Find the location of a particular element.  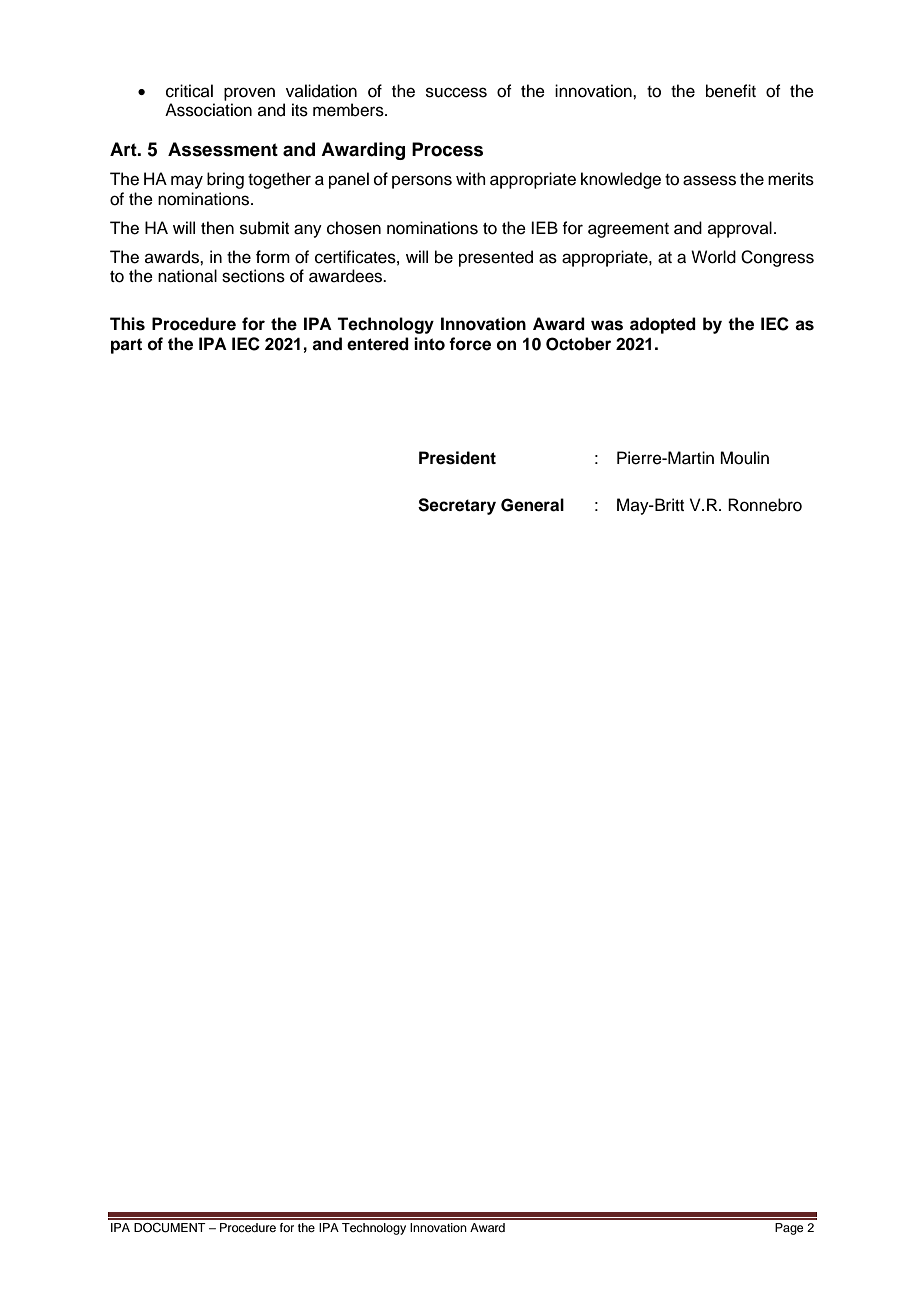

part is located at coordinates (126, 346).
